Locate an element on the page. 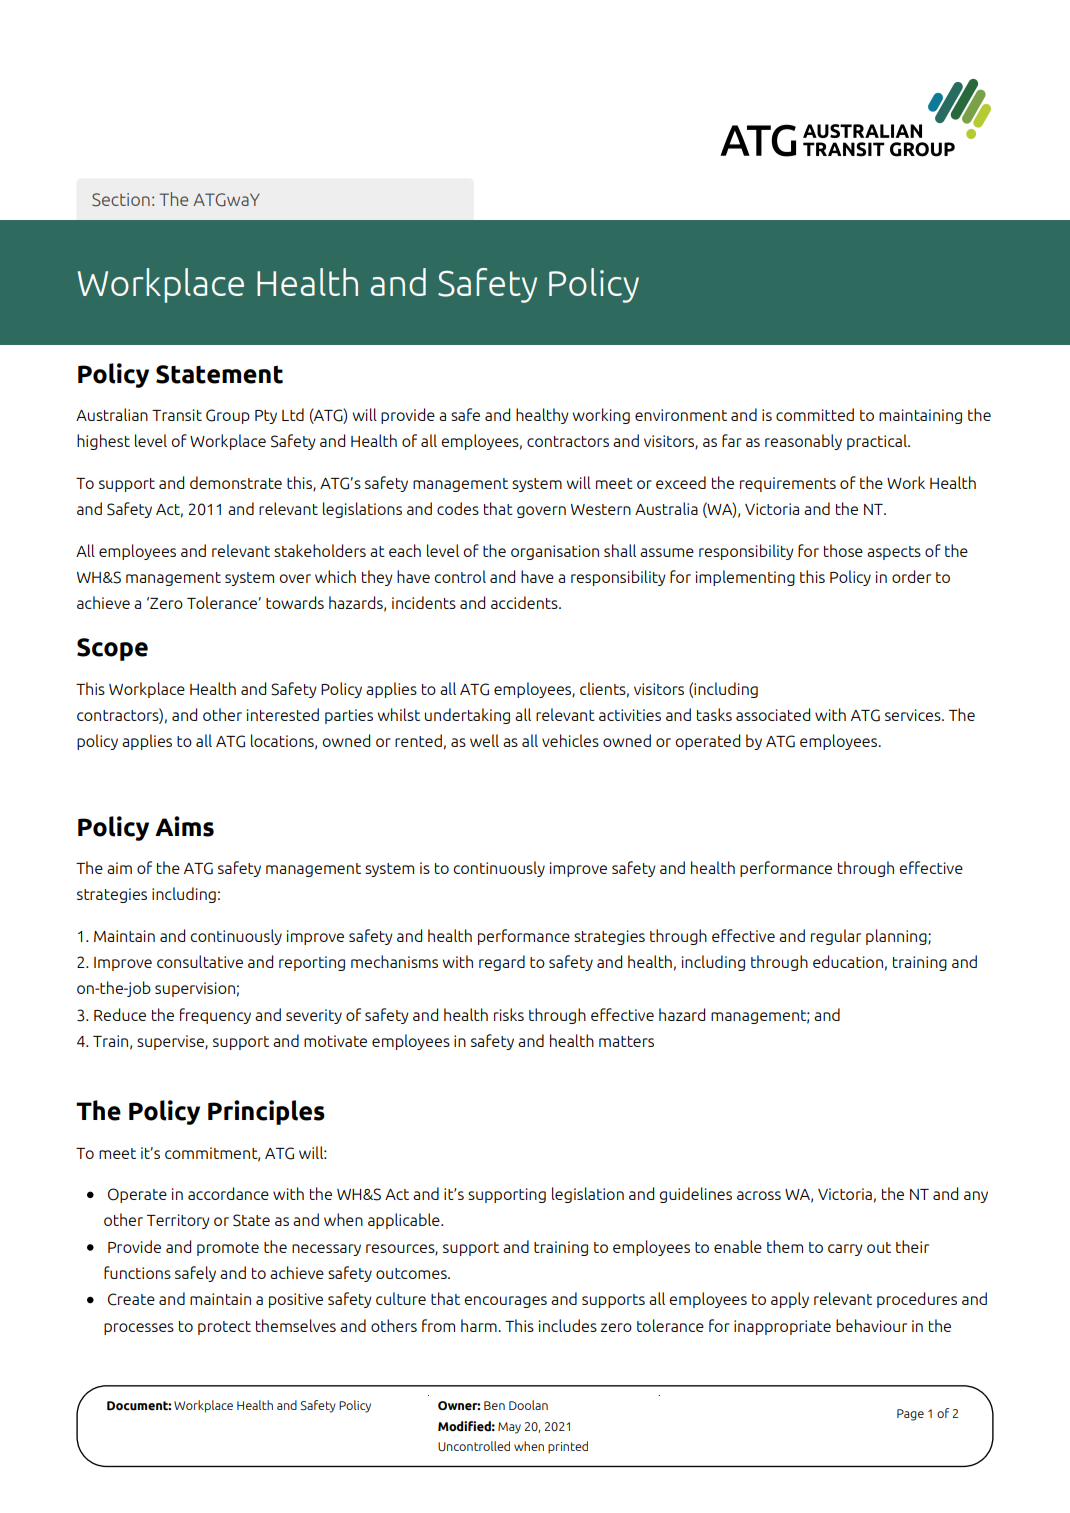 The height and width of the document is (1513, 1070). demonstrate is located at coordinates (236, 482).
